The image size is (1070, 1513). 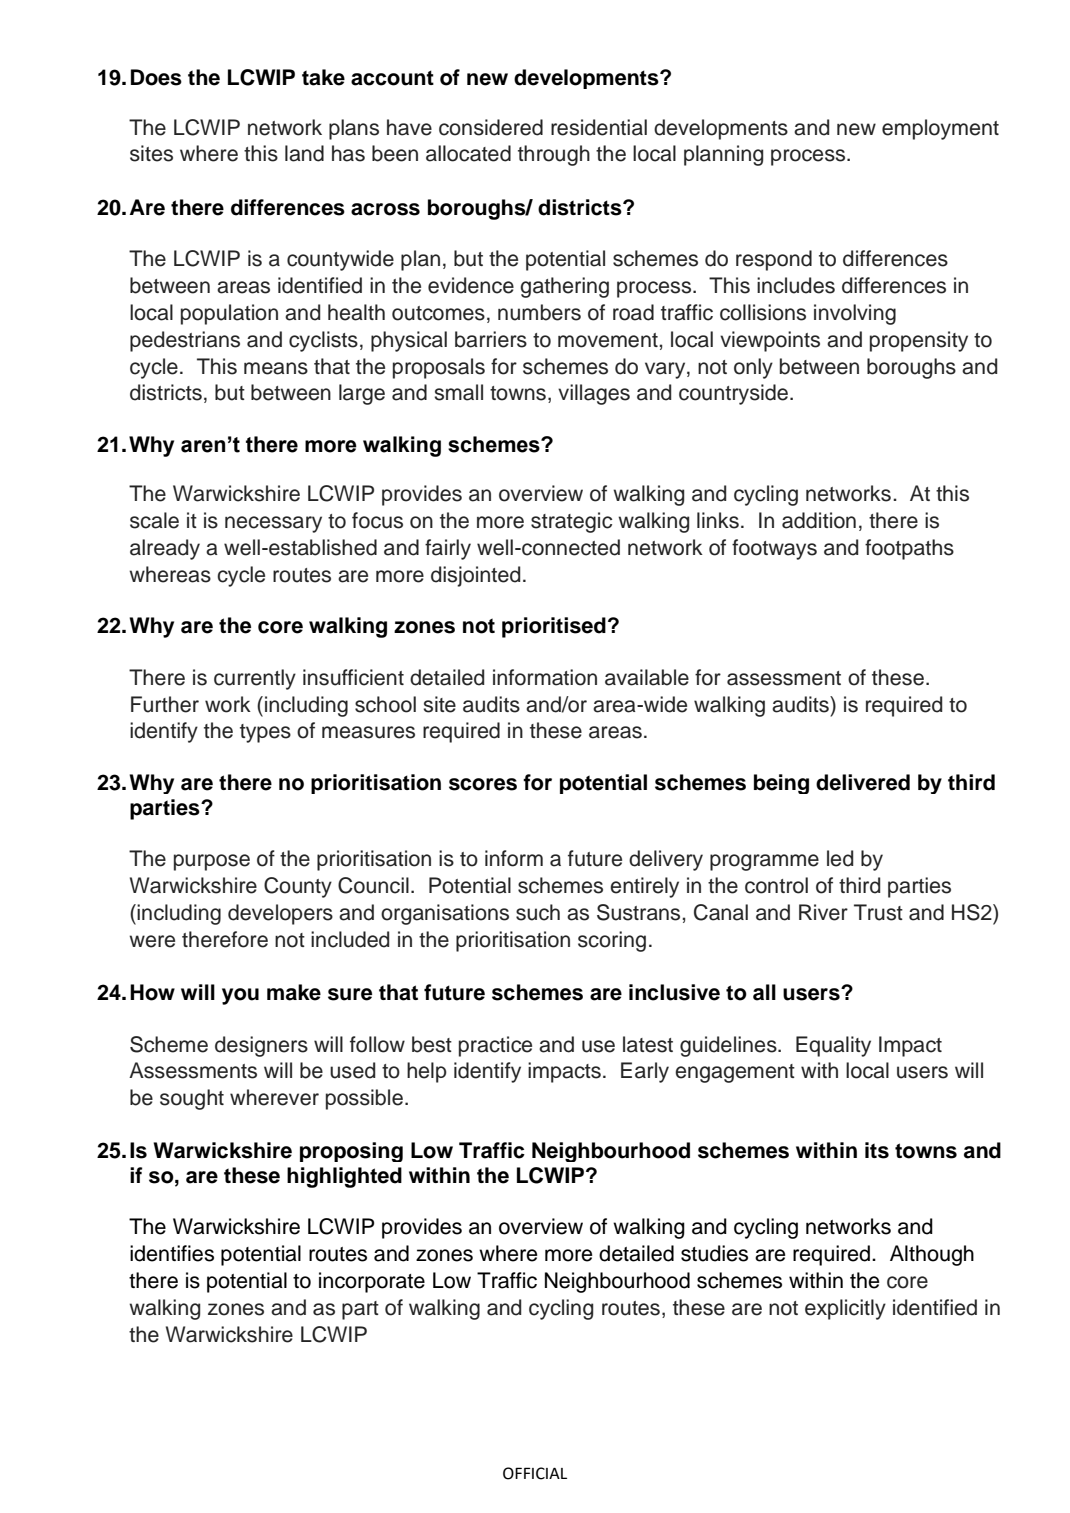 What do you see at coordinates (273, 524) in the document?
I see `necessary` at bounding box center [273, 524].
